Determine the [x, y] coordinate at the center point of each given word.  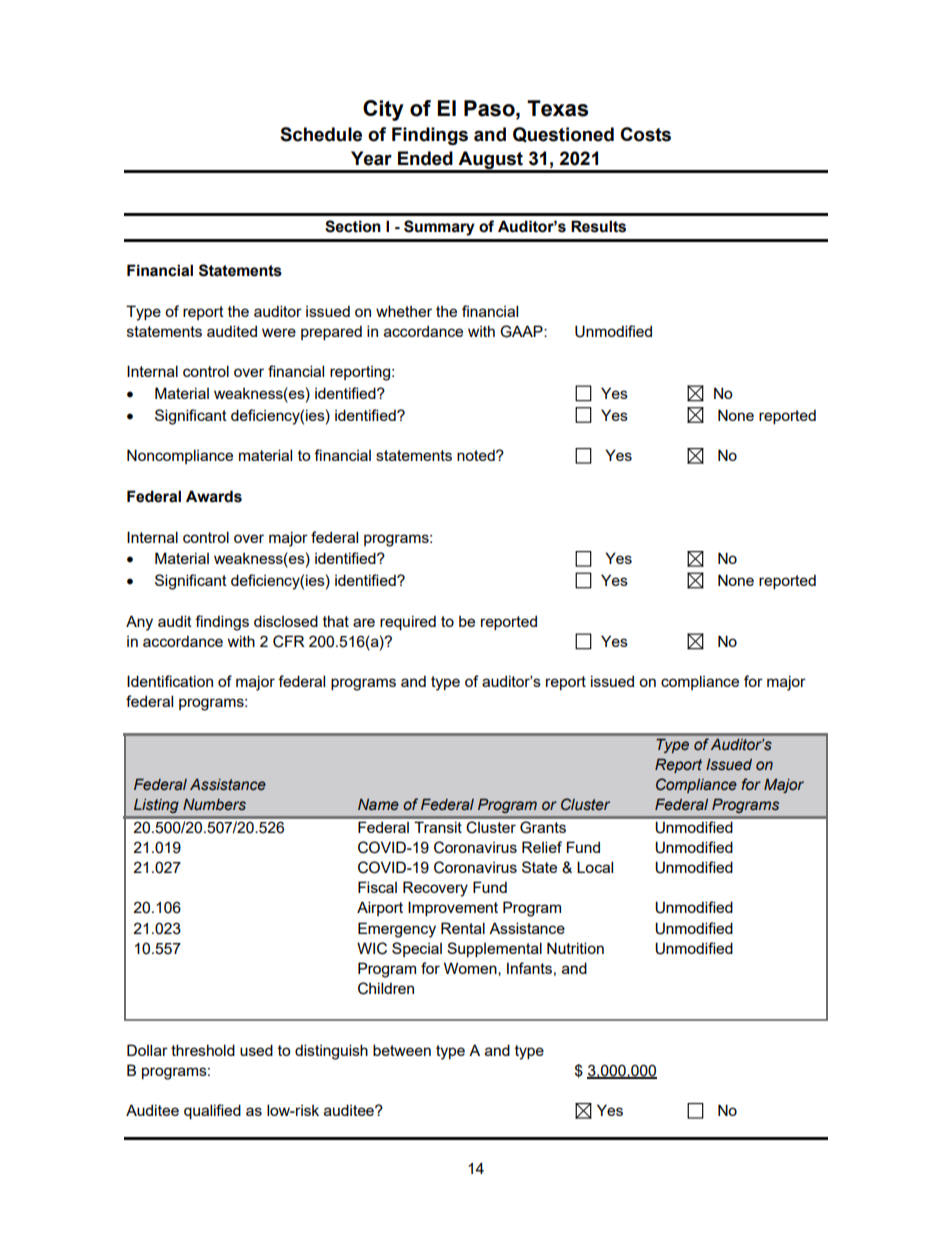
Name [378, 805]
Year [371, 158]
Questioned [563, 135]
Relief [542, 847]
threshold [203, 1050]
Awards [214, 496]
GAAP [522, 331]
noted [477, 455]
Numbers [214, 805]
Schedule [321, 134]
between [402, 1050]
